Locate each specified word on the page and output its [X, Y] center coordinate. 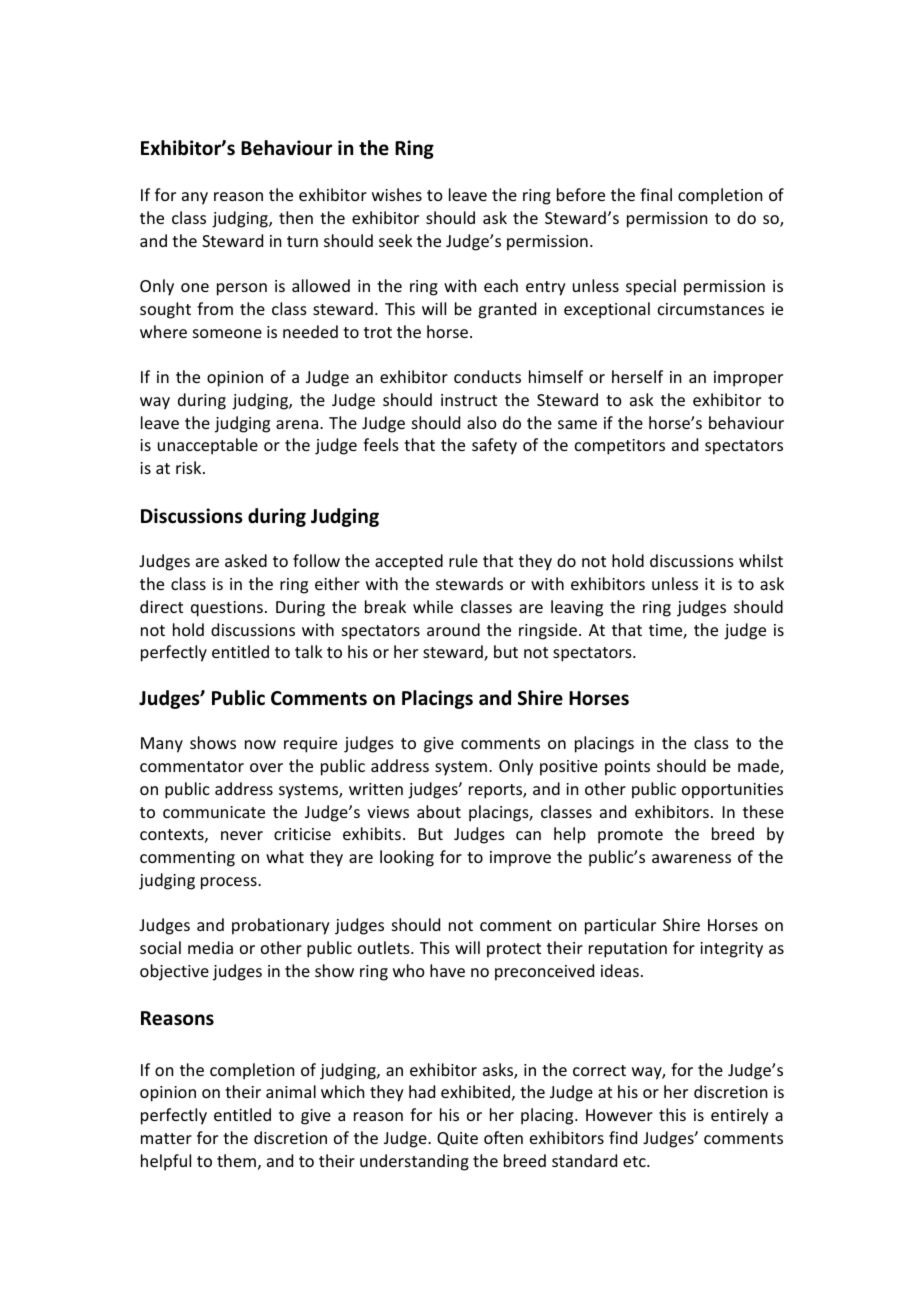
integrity [731, 950]
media [210, 947]
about [439, 811]
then [296, 217]
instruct [469, 400]
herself [637, 376]
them [236, 1160]
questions [227, 609]
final [656, 194]
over [266, 767]
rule [463, 560]
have [447, 970]
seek [396, 240]
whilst [761, 560]
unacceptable [208, 446]
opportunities [732, 791]
